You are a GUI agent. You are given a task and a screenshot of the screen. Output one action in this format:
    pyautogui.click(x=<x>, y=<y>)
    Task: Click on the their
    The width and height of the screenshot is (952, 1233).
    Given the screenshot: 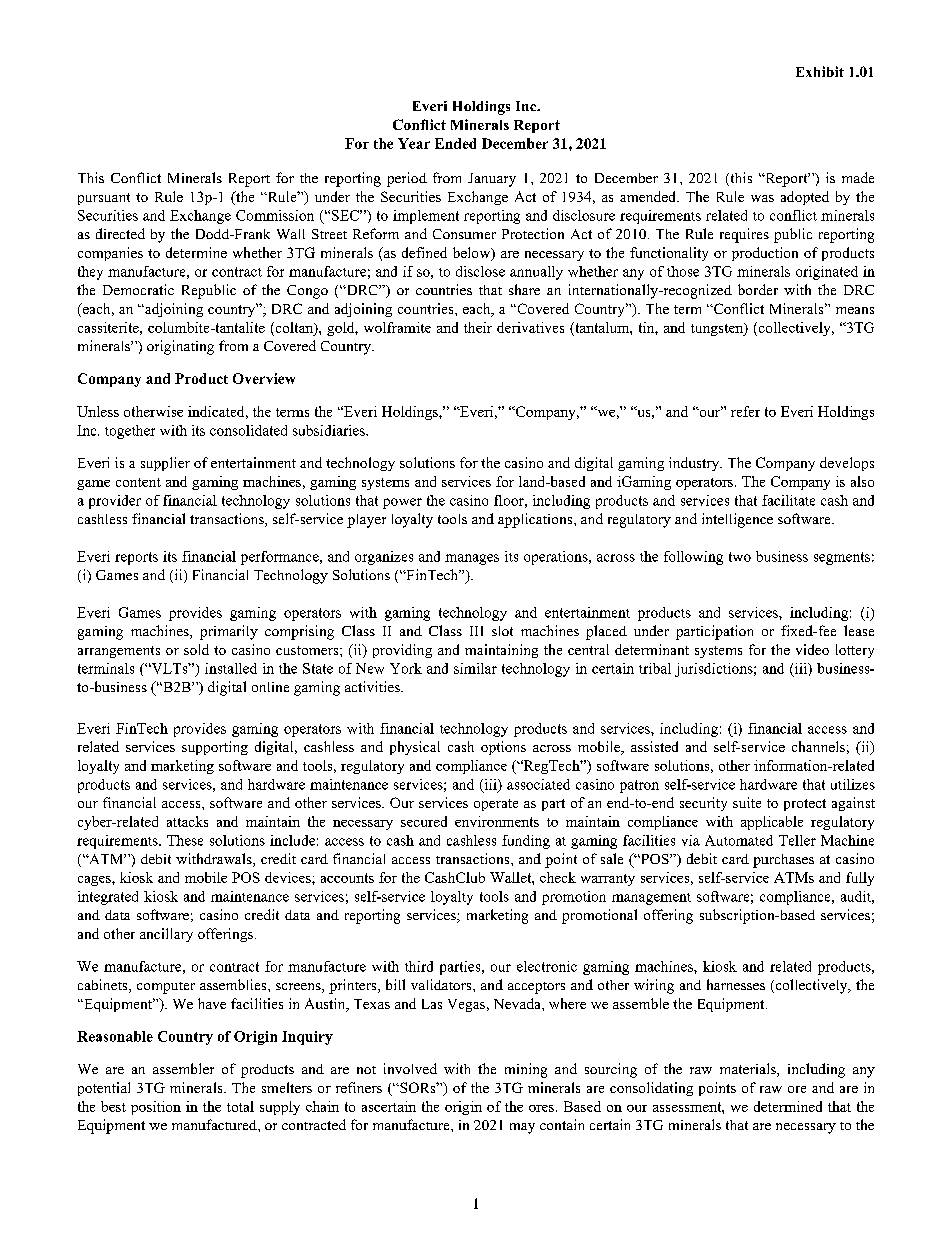 What is the action you would take?
    pyautogui.click(x=478, y=327)
